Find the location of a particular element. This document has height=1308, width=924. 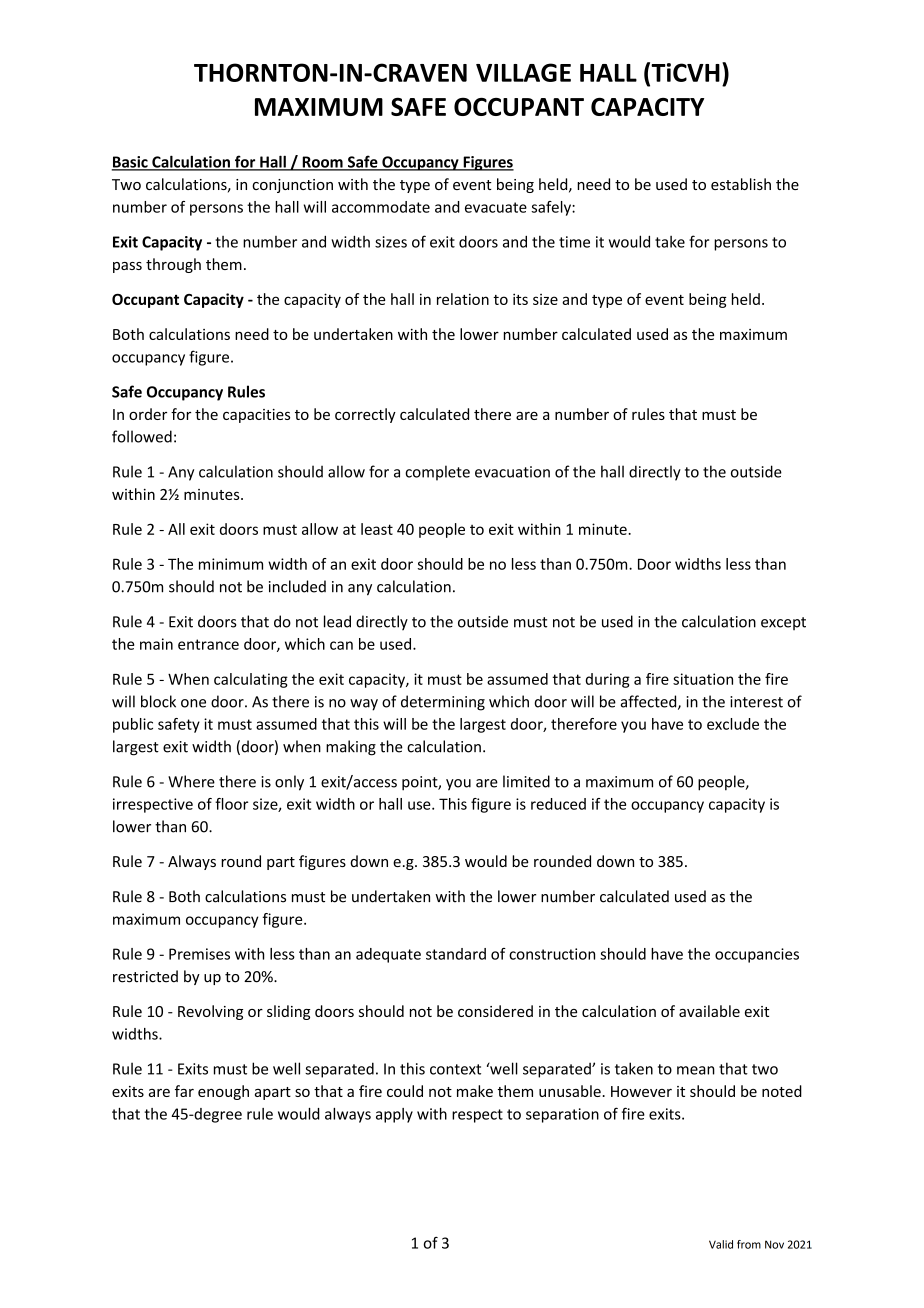

limited is located at coordinates (526, 781).
